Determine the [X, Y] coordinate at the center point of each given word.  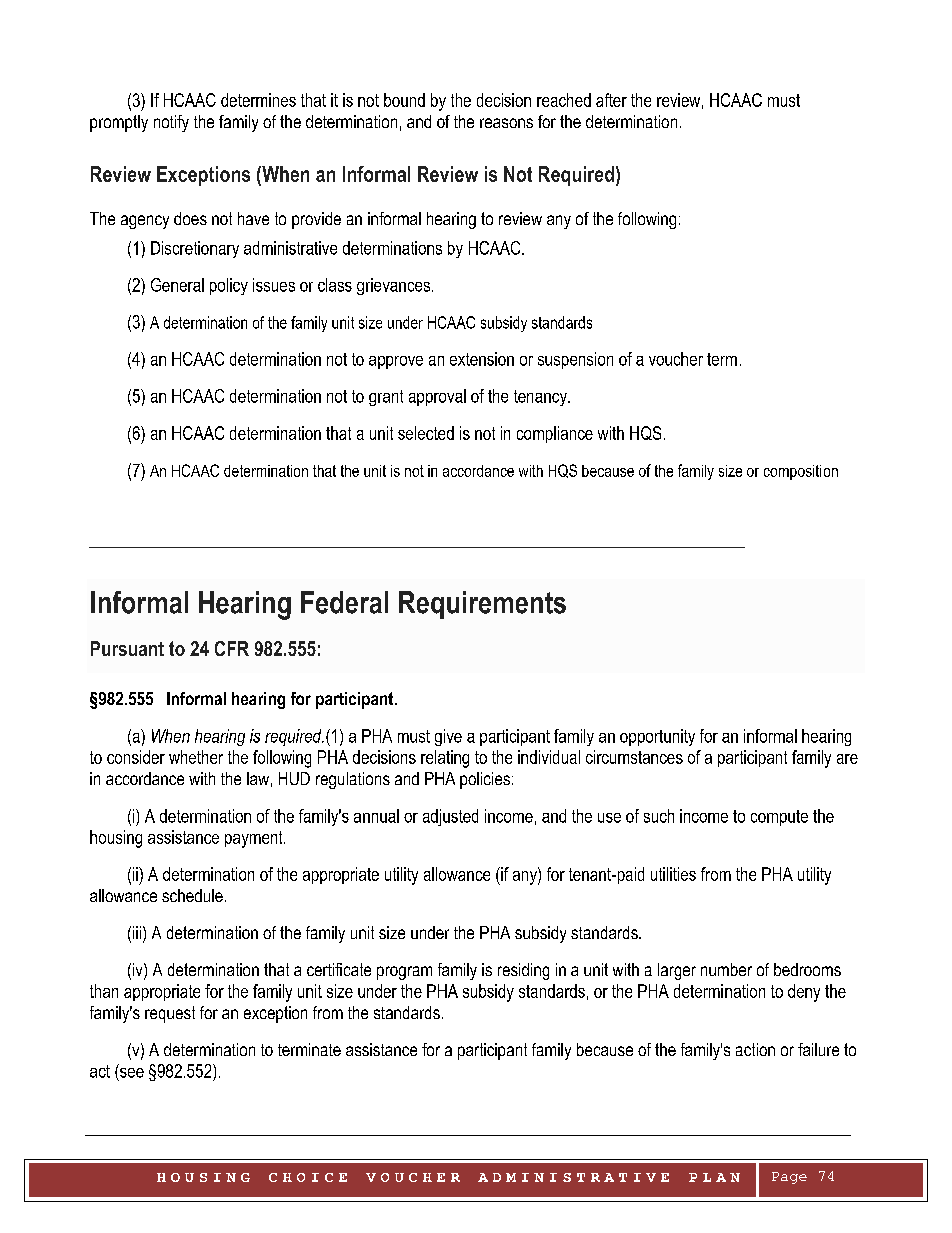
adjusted [450, 817]
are [847, 759]
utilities [673, 874]
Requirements [482, 605]
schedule [192, 895]
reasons [506, 123]
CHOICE [308, 1177]
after [611, 100]
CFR [232, 648]
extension [482, 359]
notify [171, 123]
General [177, 285]
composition [801, 472]
